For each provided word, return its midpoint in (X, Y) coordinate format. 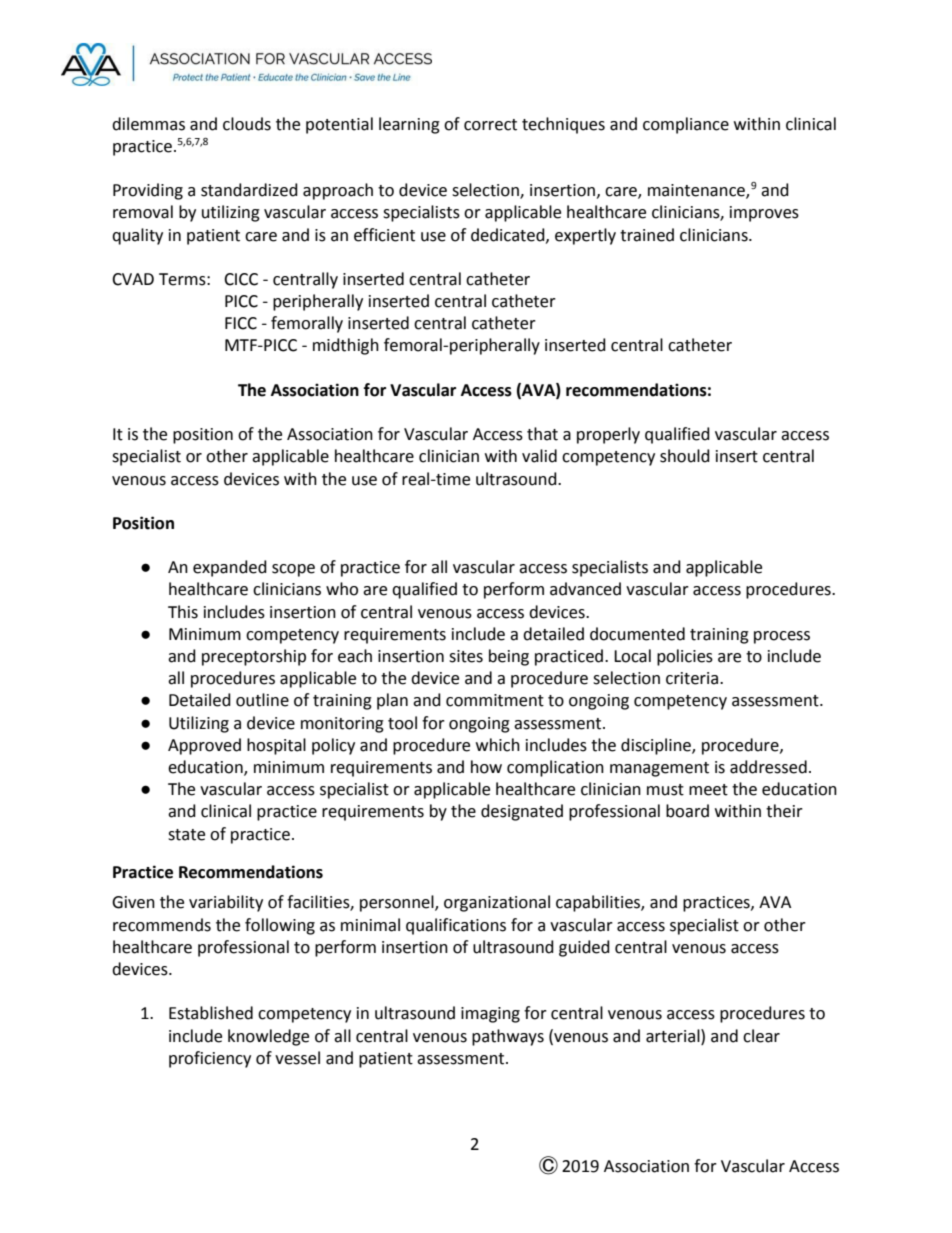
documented (637, 634)
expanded (230, 568)
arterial (674, 1036)
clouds (247, 124)
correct (490, 125)
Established (211, 1013)
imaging (490, 1015)
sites (466, 656)
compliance (686, 125)
